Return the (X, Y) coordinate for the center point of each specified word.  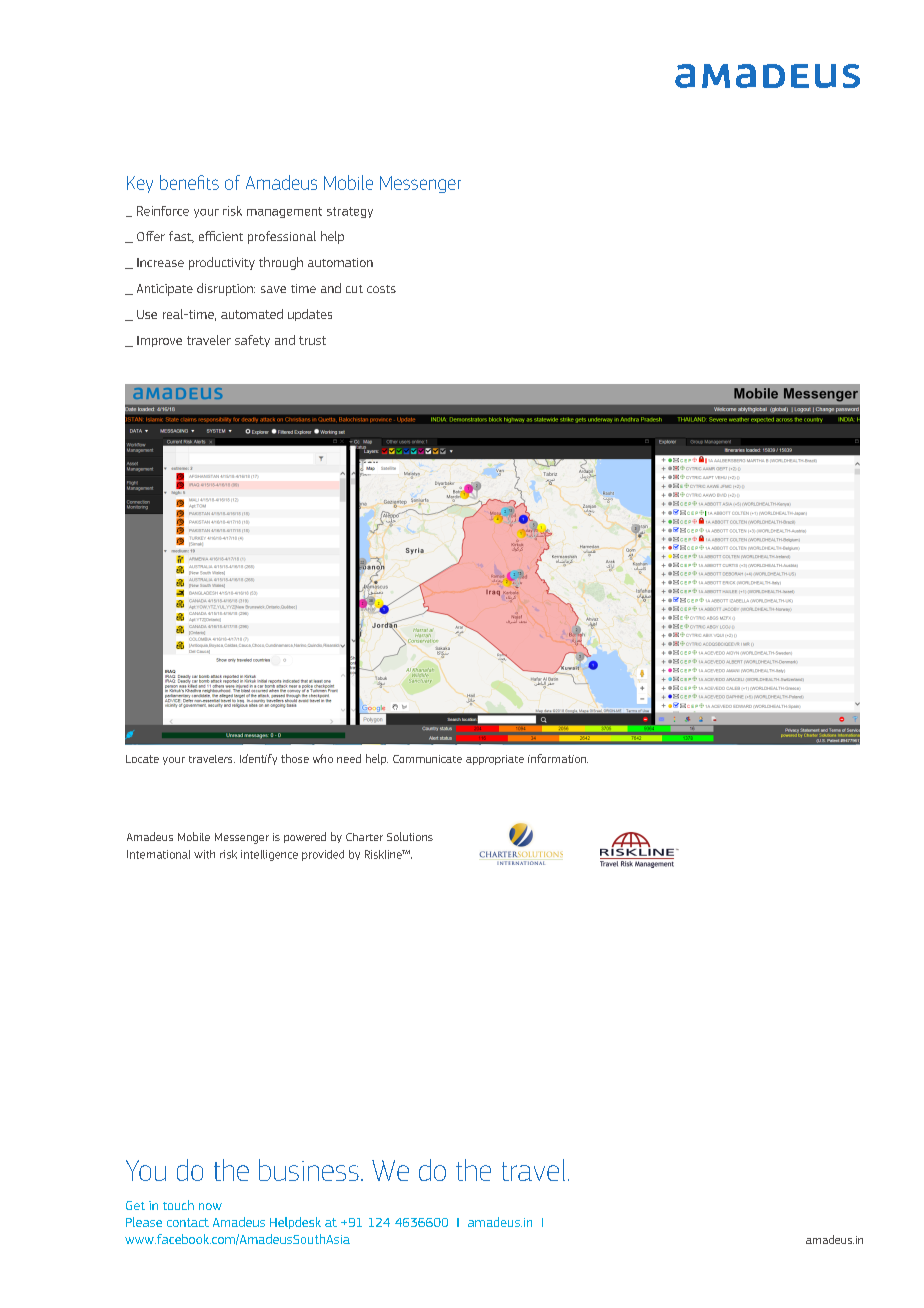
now (210, 1206)
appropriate (495, 760)
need (349, 758)
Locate (142, 759)
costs (381, 289)
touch (178, 1205)
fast (181, 237)
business (309, 1170)
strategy (350, 212)
